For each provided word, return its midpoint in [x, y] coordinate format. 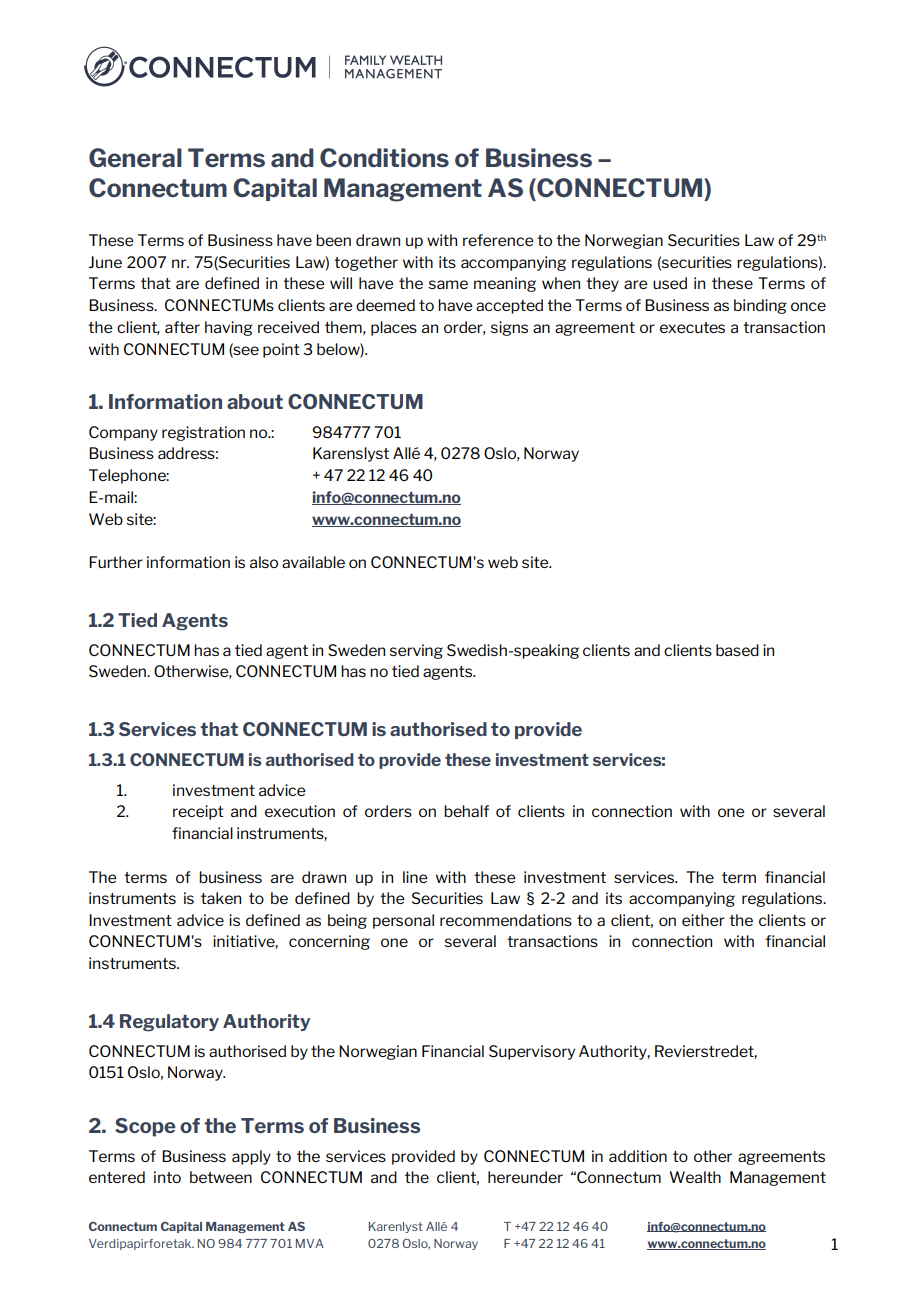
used [670, 283]
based [737, 650]
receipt [198, 812]
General [135, 158]
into [167, 1177]
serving [416, 651]
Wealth [695, 1177]
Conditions [384, 158]
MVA [310, 1243]
